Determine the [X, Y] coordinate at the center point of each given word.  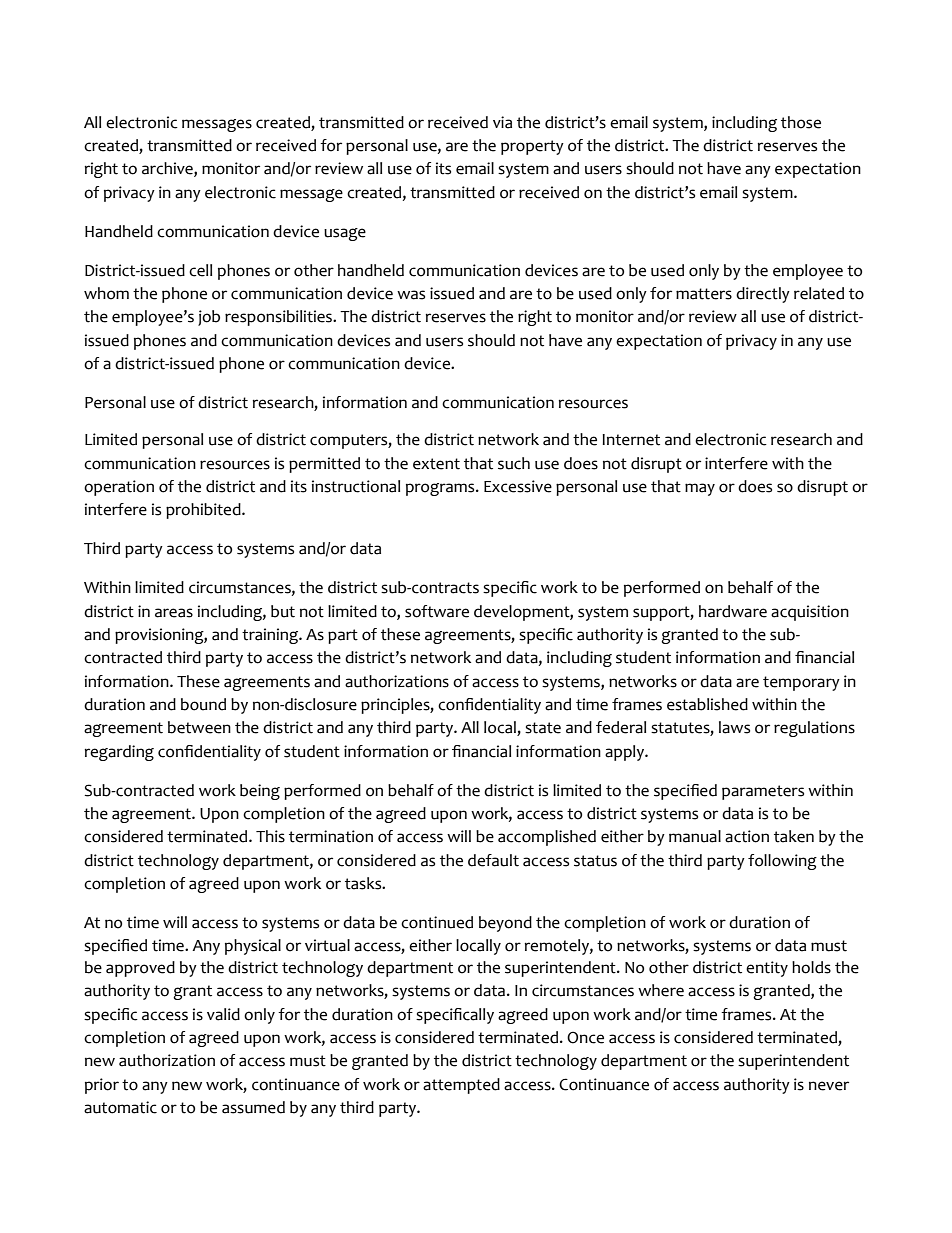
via [502, 122]
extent [436, 464]
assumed [253, 1107]
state [543, 728]
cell [200, 270]
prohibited [204, 511]
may [700, 489]
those [801, 122]
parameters [763, 792]
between [199, 727]
